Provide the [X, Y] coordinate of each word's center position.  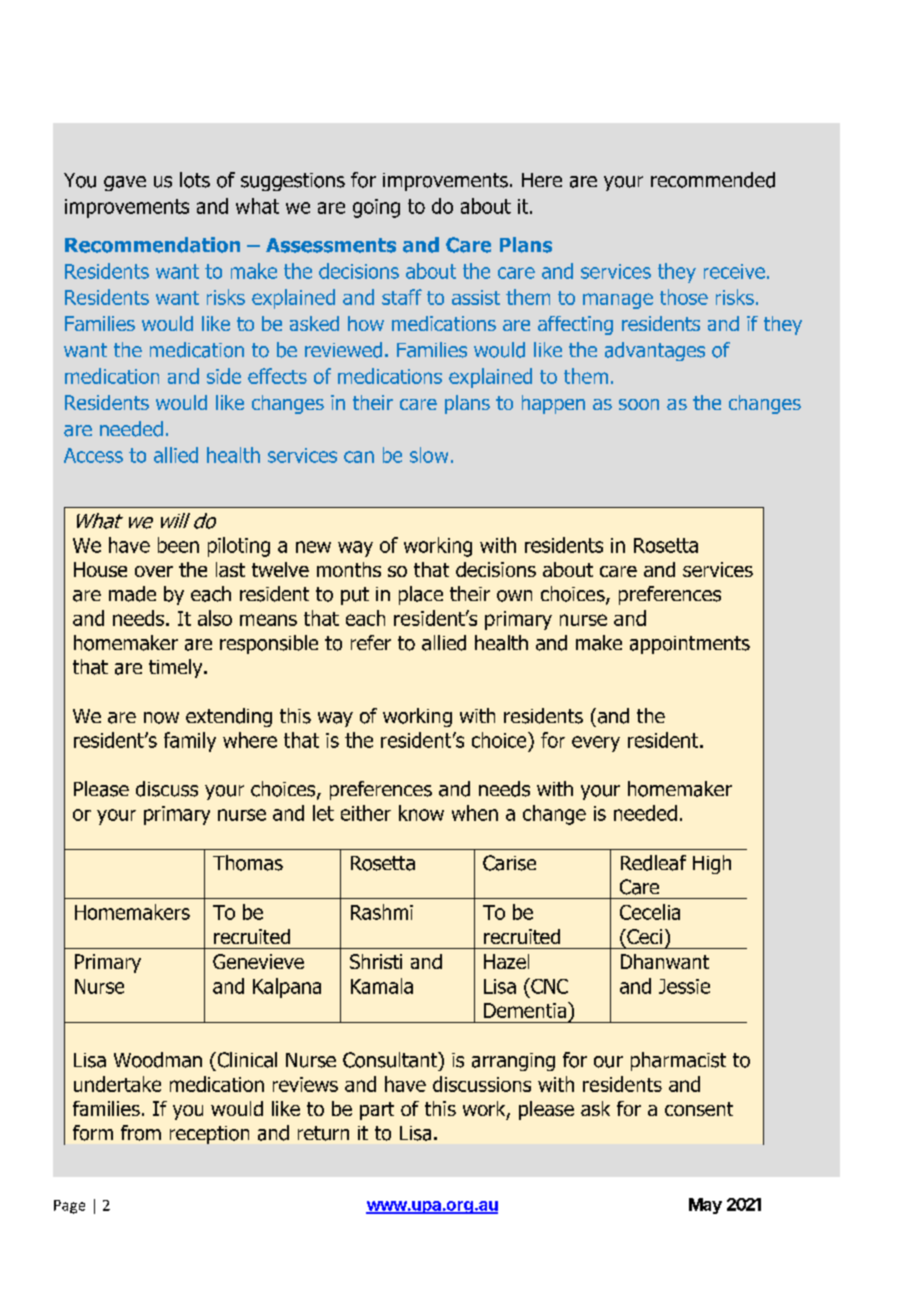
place [421, 595]
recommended [713, 180]
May [705, 1206]
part [377, 1111]
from [141, 1133]
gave [125, 183]
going [376, 208]
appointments [690, 645]
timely [177, 668]
